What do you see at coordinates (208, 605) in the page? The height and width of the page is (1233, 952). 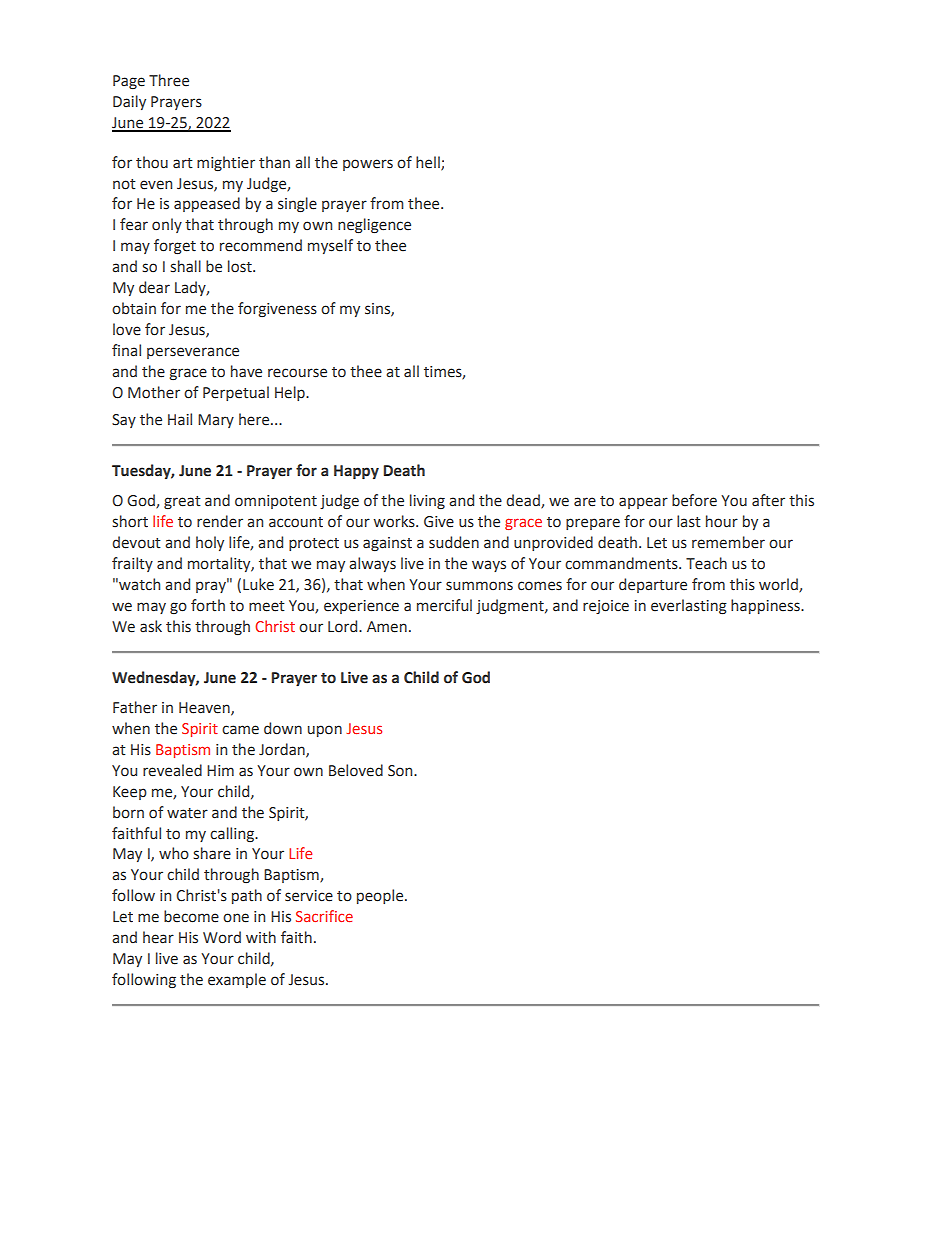 I see `forth` at bounding box center [208, 605].
